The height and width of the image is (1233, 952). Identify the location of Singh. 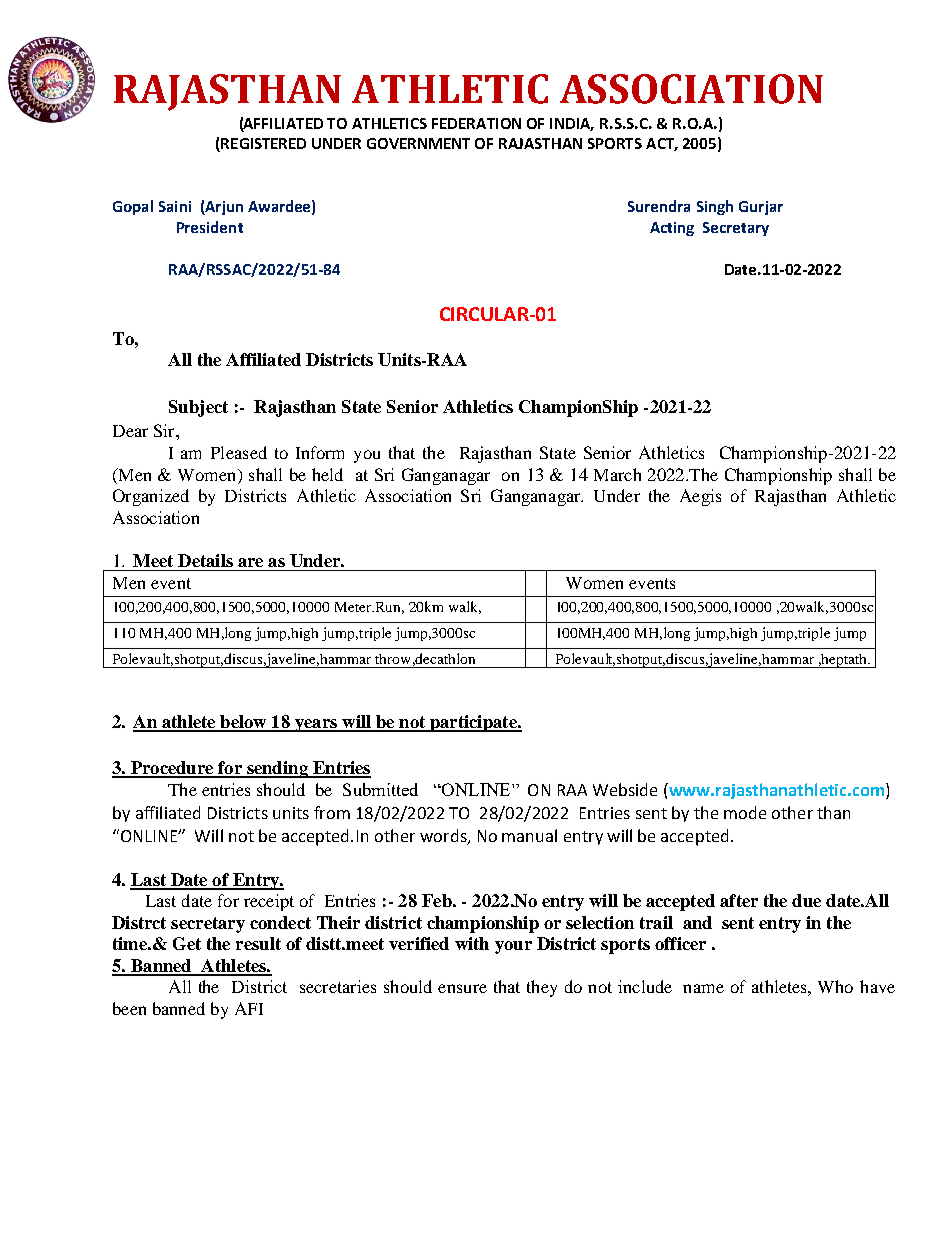
(715, 207).
